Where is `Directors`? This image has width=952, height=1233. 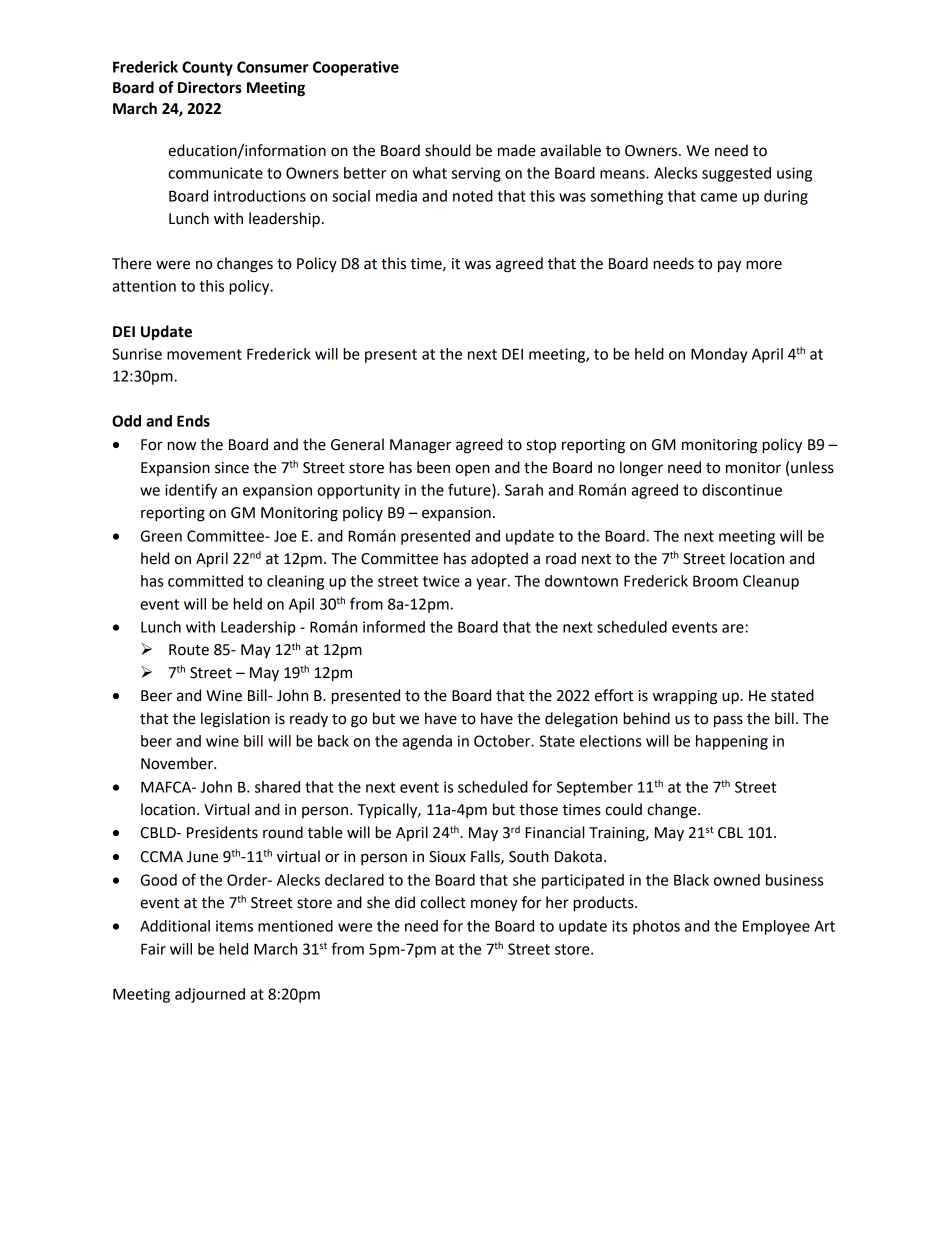 Directors is located at coordinates (210, 87).
